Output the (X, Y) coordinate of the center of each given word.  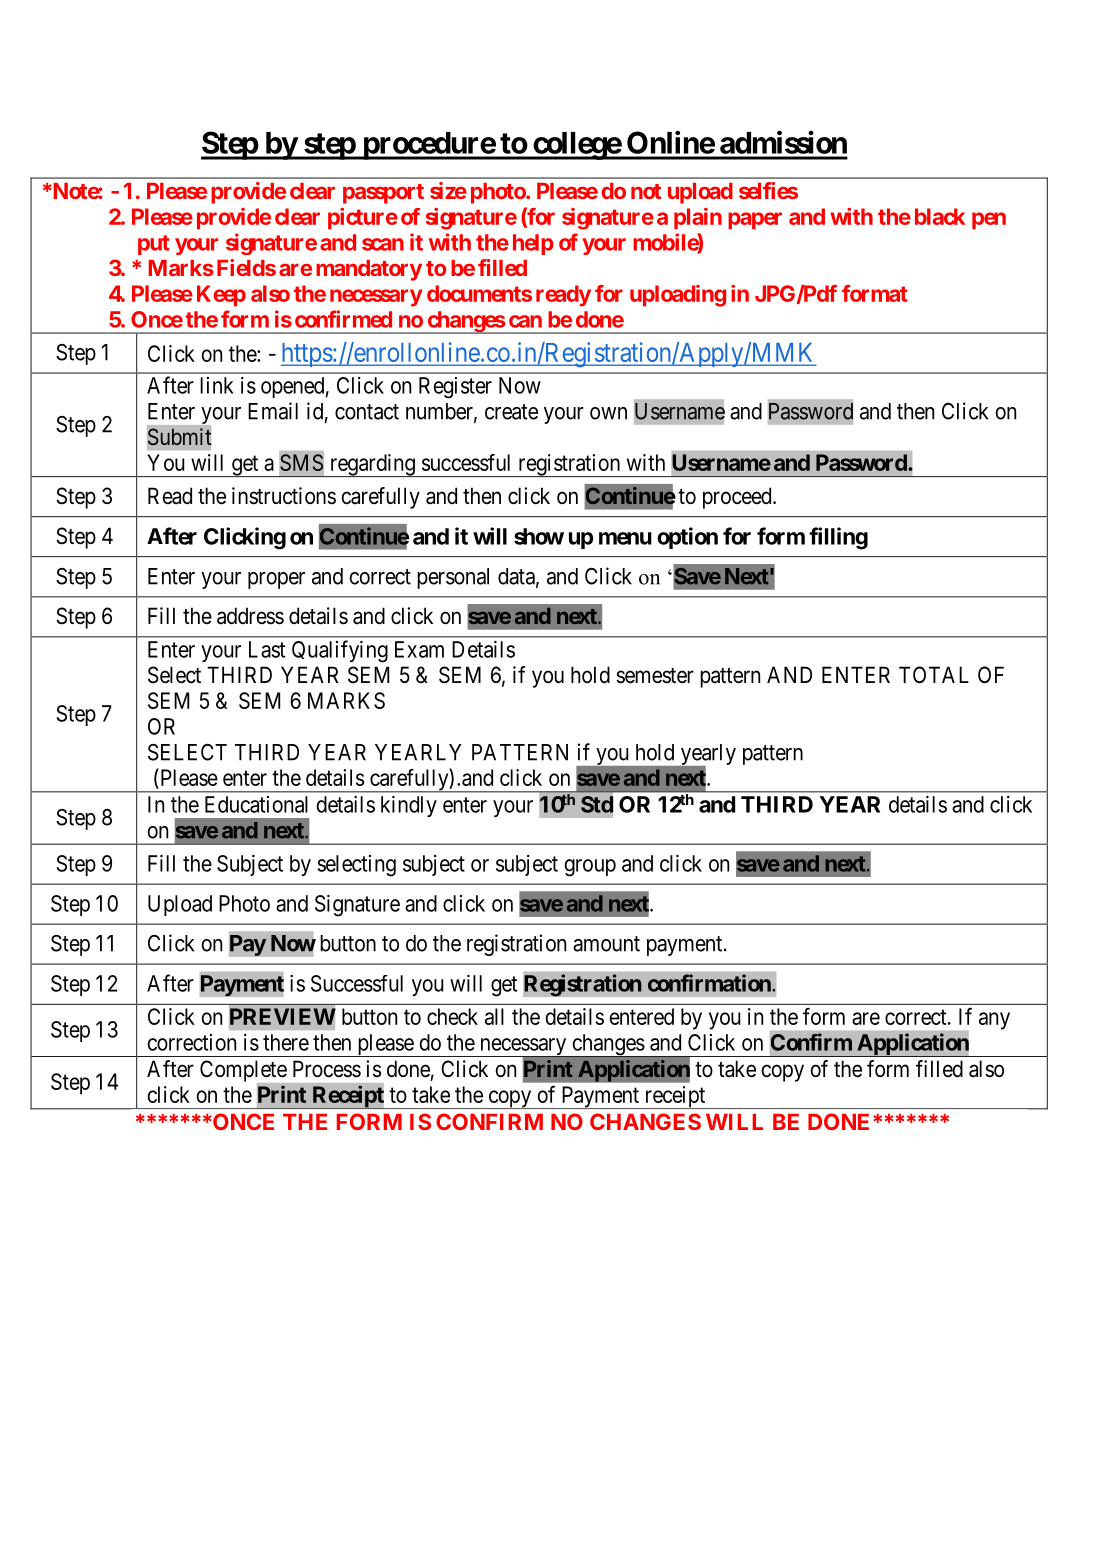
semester (655, 676)
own (608, 413)
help (533, 244)
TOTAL (934, 675)
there (286, 1042)
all (494, 1016)
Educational (256, 804)
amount (606, 944)
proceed (738, 498)
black (940, 216)
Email (273, 411)
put (154, 245)
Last (267, 649)
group (590, 868)
